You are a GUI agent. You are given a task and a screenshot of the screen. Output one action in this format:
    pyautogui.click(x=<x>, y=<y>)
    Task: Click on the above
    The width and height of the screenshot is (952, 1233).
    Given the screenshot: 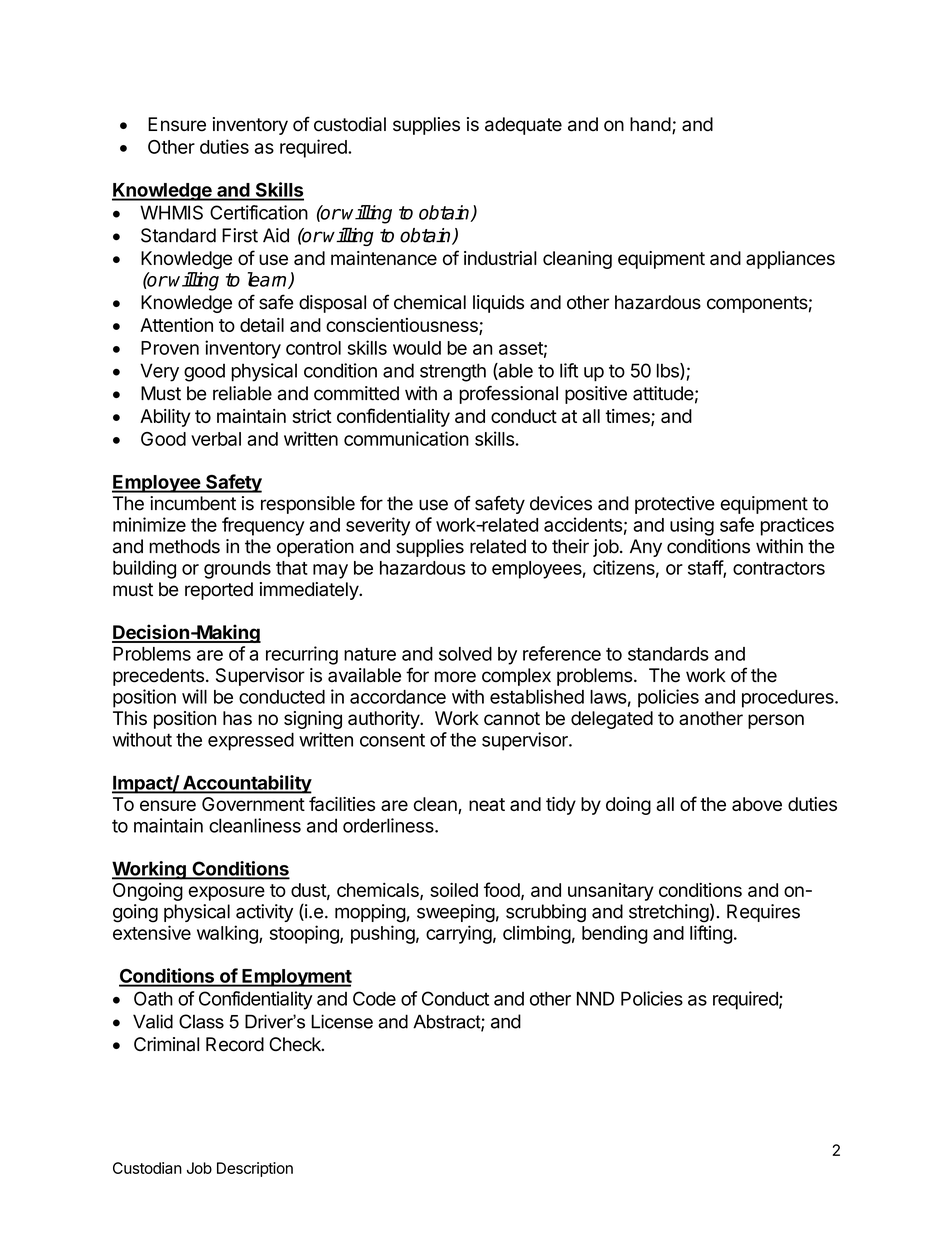 What is the action you would take?
    pyautogui.click(x=757, y=804)
